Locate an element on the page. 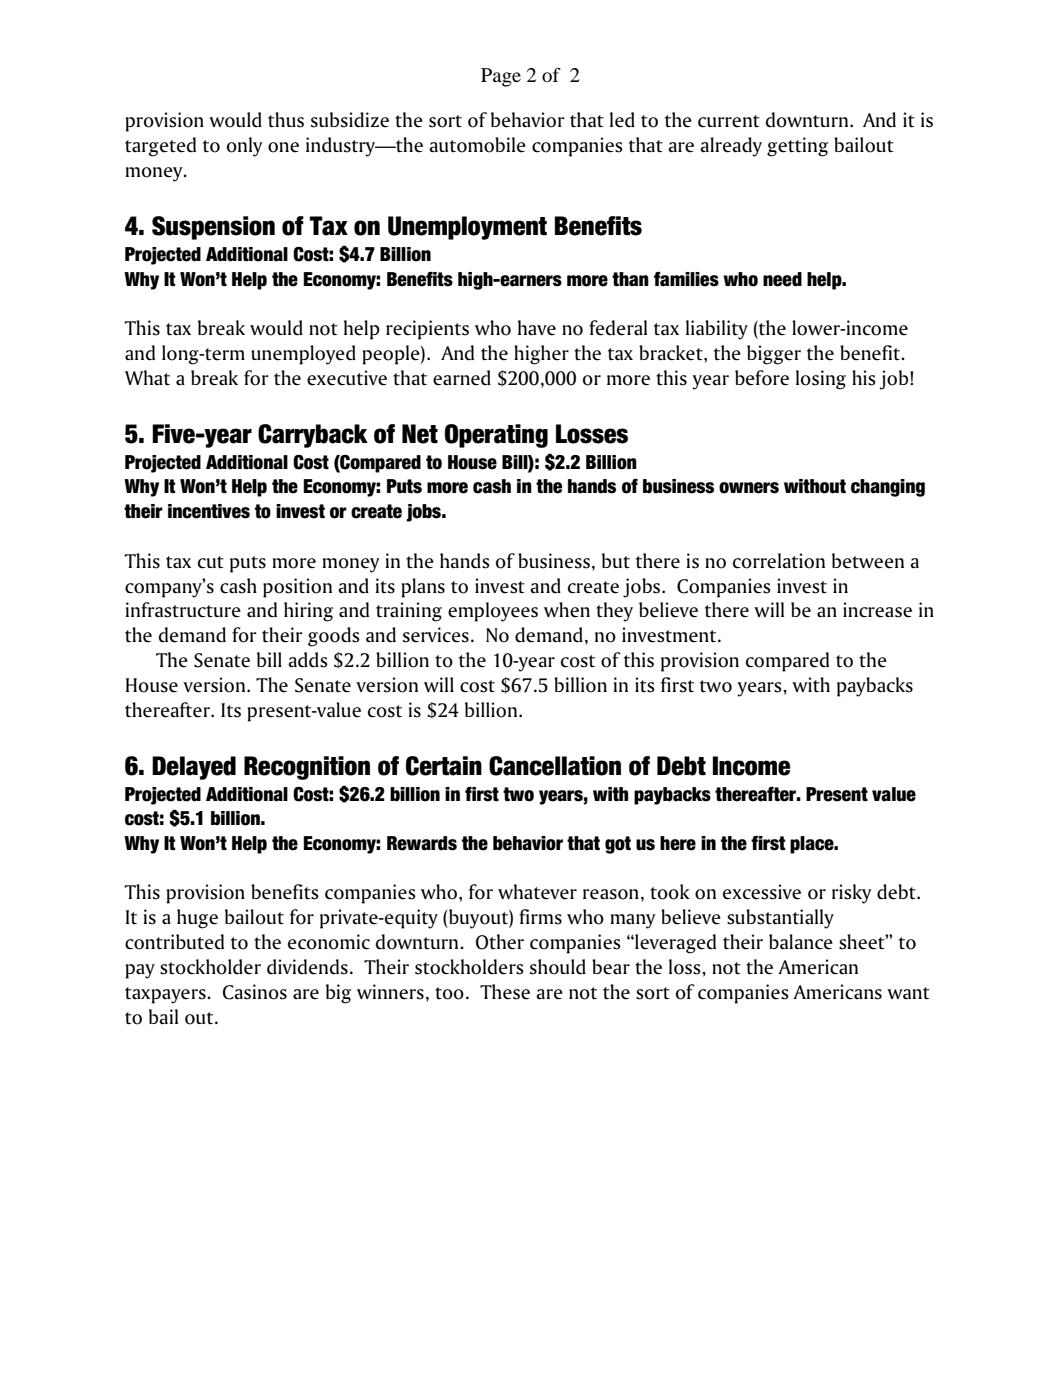 The height and width of the image is (1373, 1061). balance is located at coordinates (801, 942).
